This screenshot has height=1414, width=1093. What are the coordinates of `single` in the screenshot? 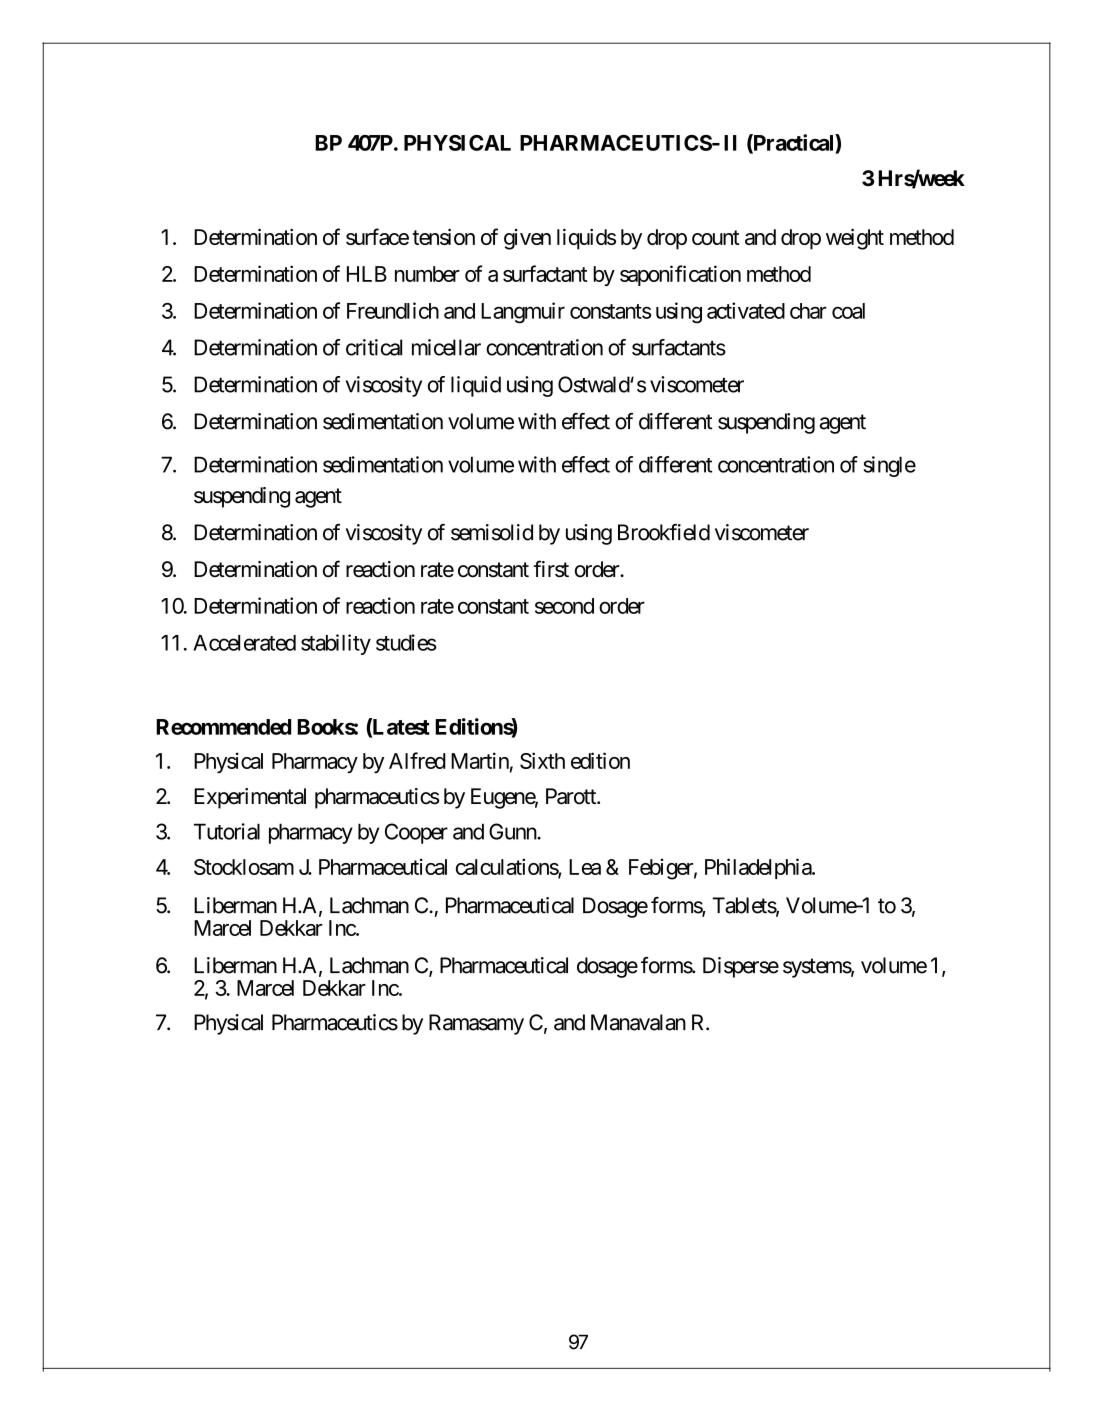 It's located at (889, 466).
